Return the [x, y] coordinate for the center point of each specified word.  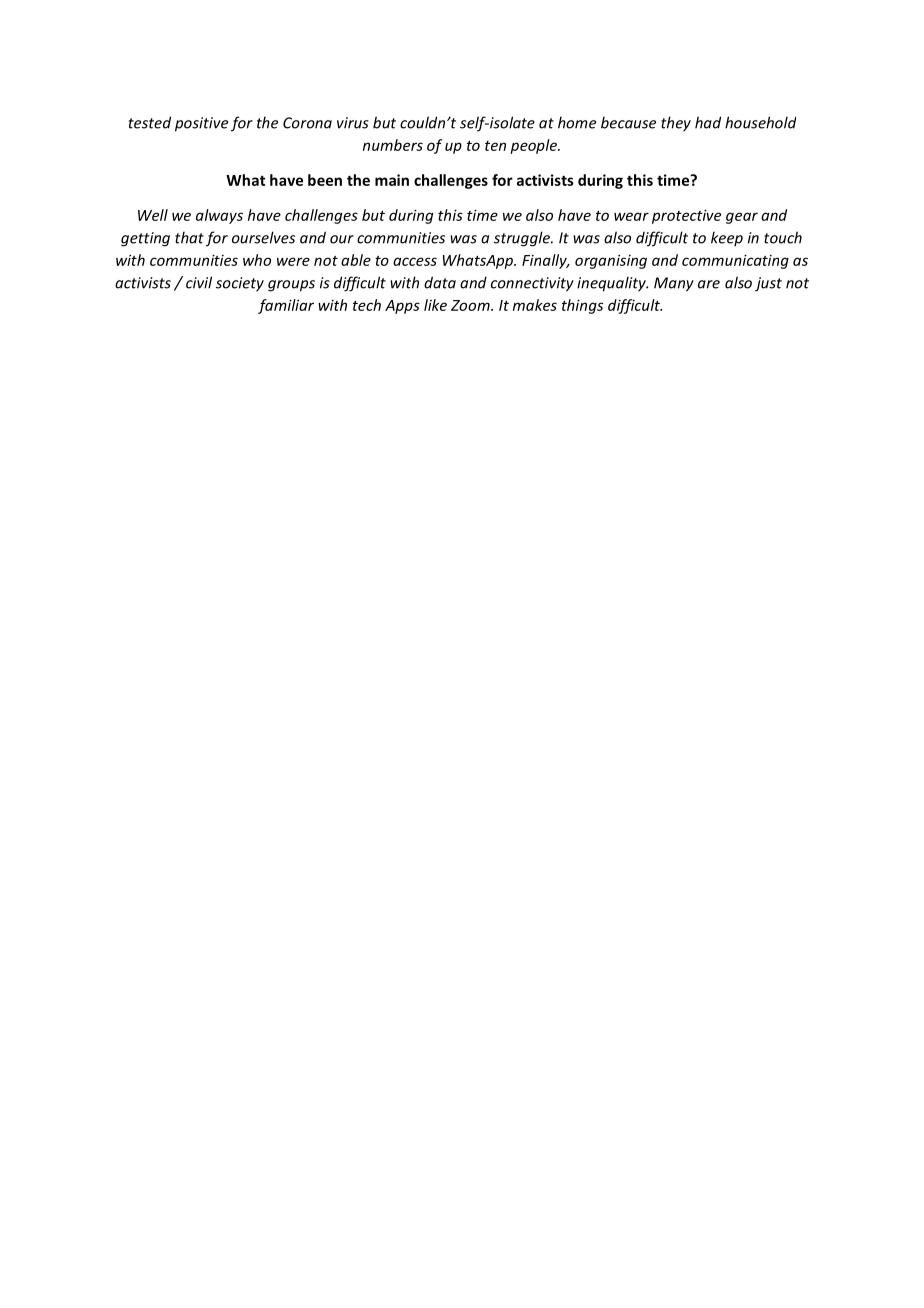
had [708, 122]
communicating [735, 261]
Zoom [471, 305]
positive [201, 124]
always [219, 216]
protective [686, 216]
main [392, 180]
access [415, 261]
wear [631, 216]
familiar [286, 306]
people [534, 146]
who [257, 260]
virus [353, 123]
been [325, 180]
